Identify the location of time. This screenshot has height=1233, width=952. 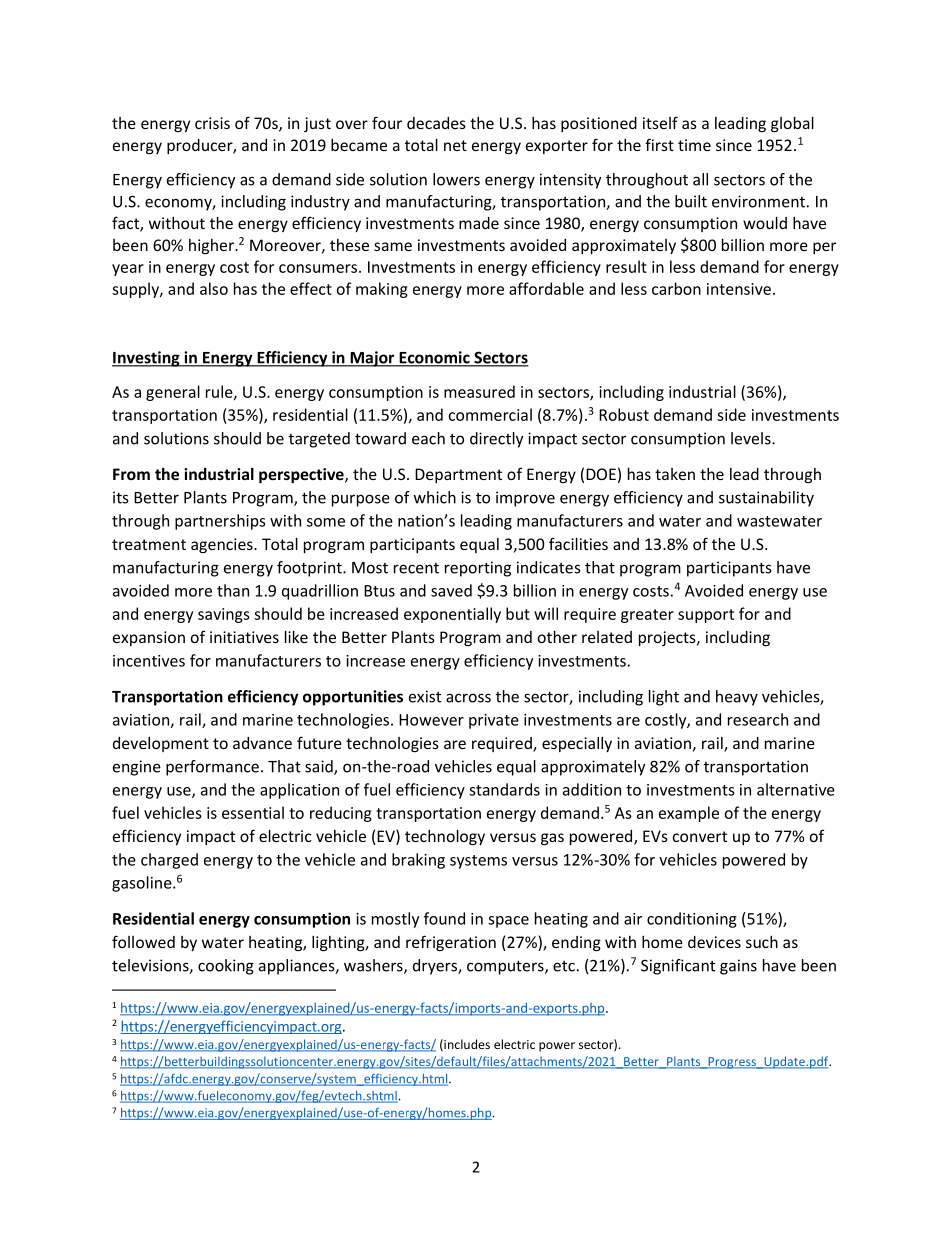
(694, 145).
